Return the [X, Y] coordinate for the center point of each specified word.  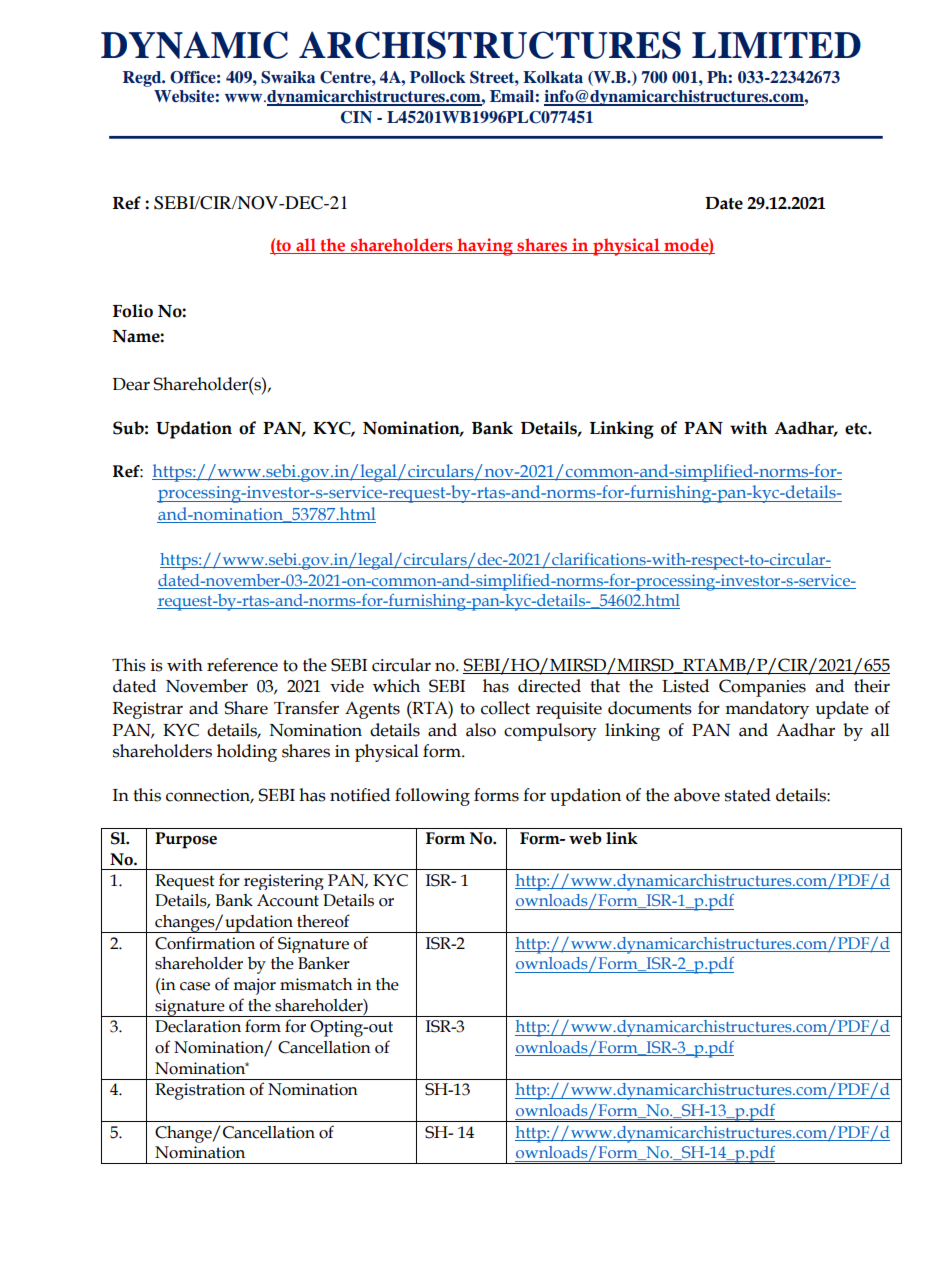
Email [512, 96]
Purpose [186, 840]
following [432, 797]
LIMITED [776, 45]
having [485, 247]
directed [549, 686]
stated [748, 795]
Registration [200, 1091]
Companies [762, 688]
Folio [133, 311]
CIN [356, 117]
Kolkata [553, 77]
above [697, 795]
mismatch [316, 984]
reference [242, 665]
